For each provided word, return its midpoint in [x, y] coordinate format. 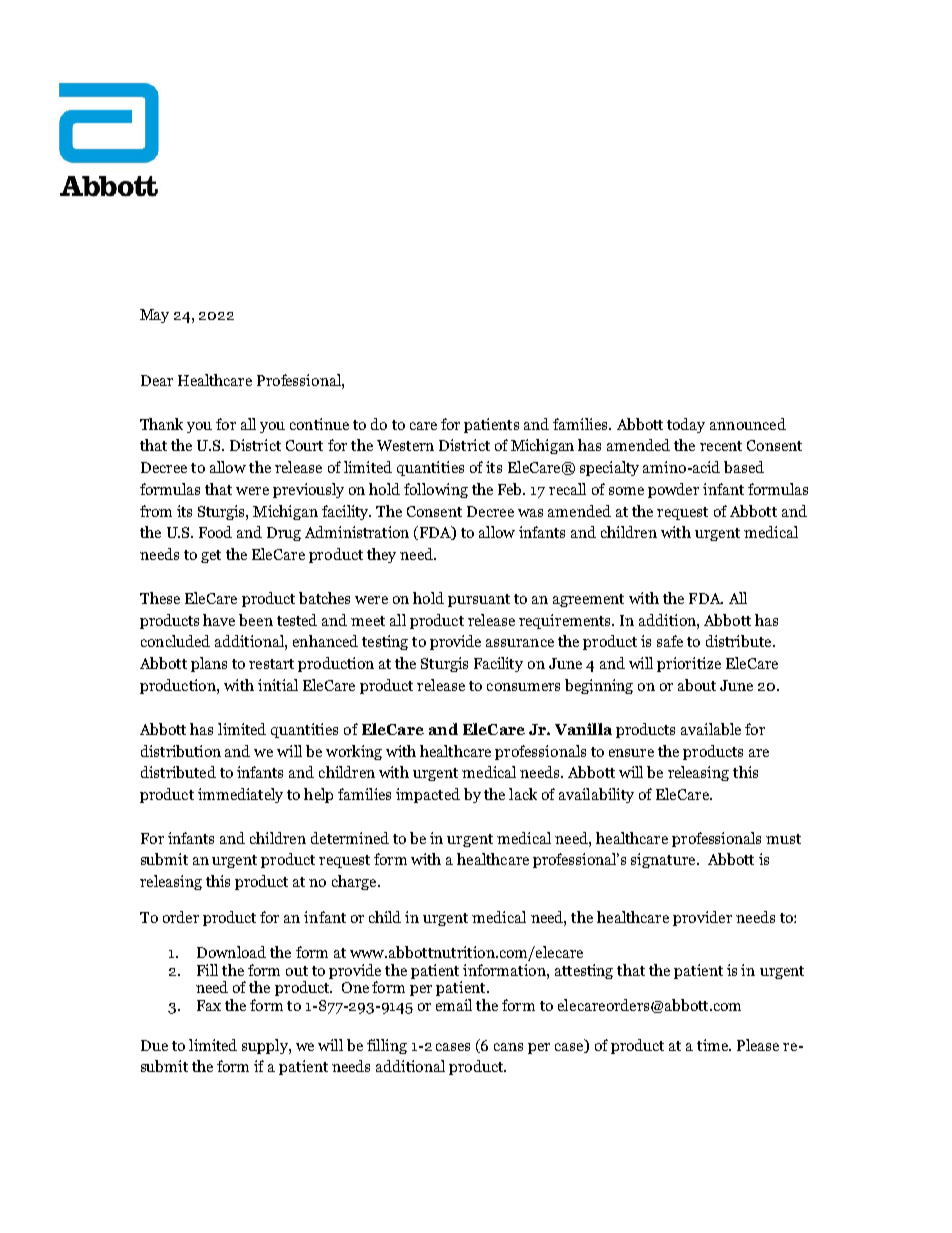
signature [664, 860]
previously [308, 490]
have [219, 620]
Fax [209, 1005]
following [436, 490]
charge [355, 882]
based [744, 467]
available [711, 729]
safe [670, 641]
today [686, 425]
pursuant [479, 600]
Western [405, 445]
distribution [181, 751]
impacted [428, 795]
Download [231, 952]
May [154, 316]
